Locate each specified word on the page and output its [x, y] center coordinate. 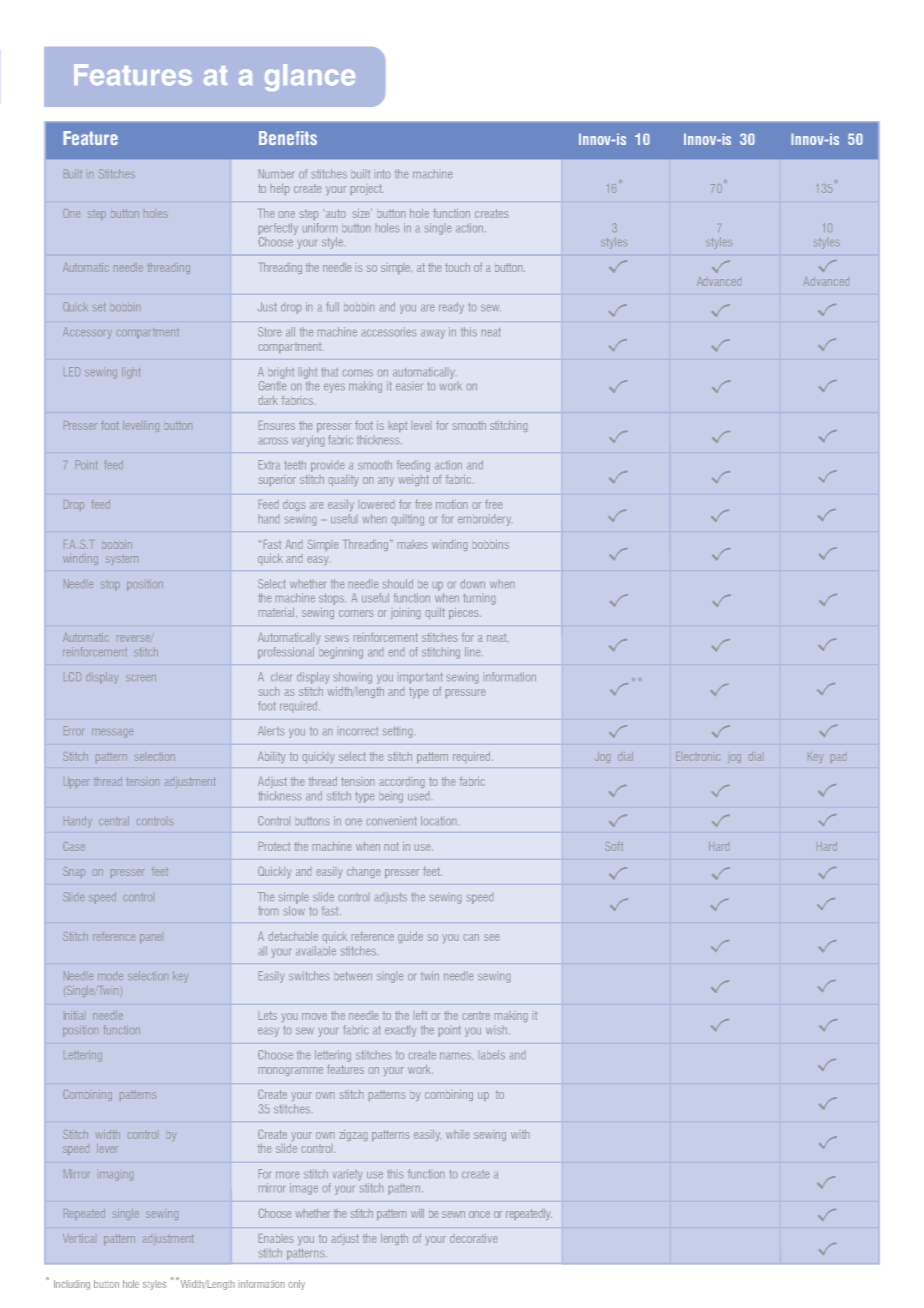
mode [110, 977]
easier [409, 387]
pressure [465, 693]
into [383, 174]
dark [268, 400]
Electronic [697, 756]
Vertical [78, 1238]
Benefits [288, 138]
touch [457, 267]
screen [141, 678]
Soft [614, 846]
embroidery [484, 521]
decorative [473, 1238]
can [471, 937]
